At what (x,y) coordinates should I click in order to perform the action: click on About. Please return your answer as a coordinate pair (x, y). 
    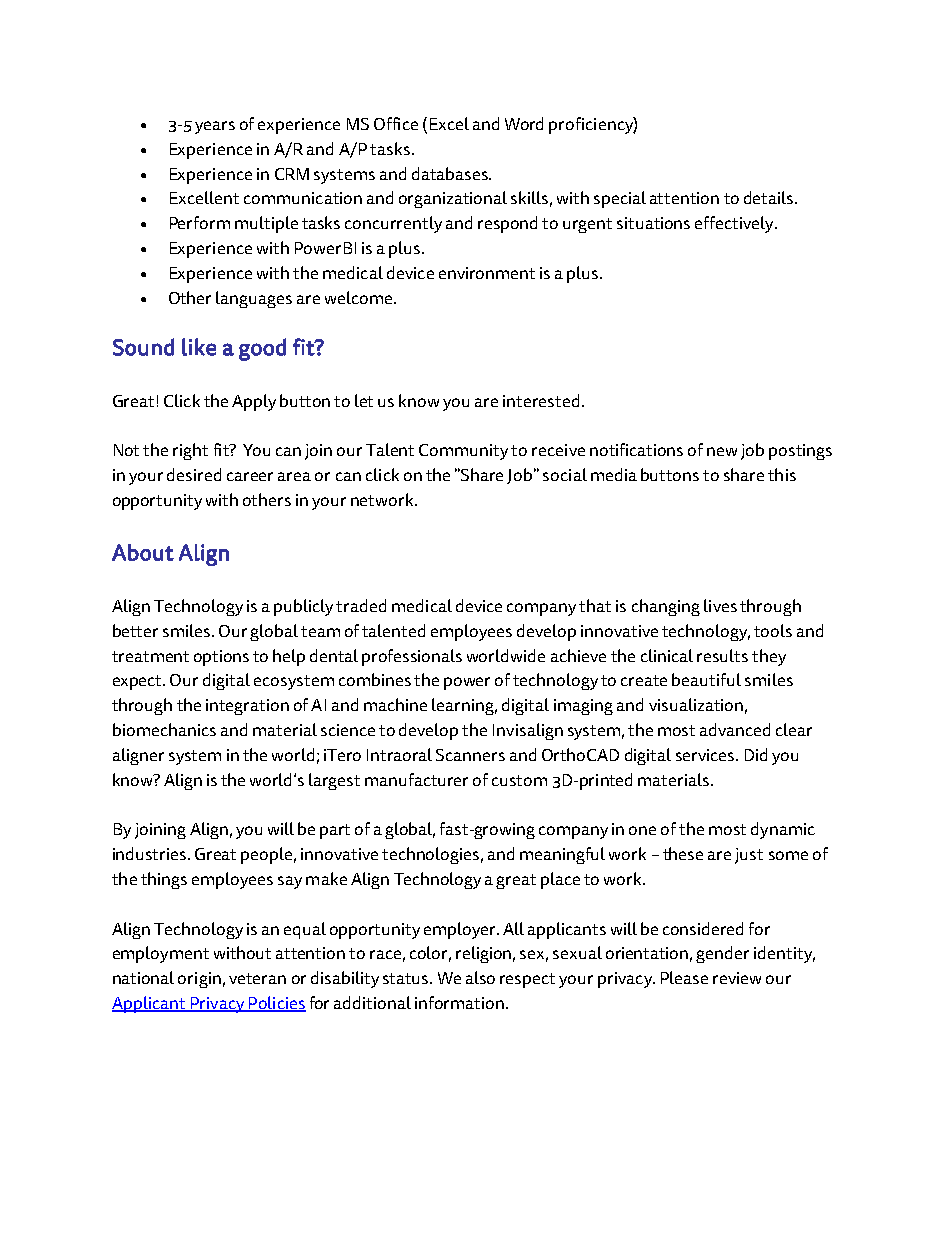
    Looking at the image, I should click on (143, 552).
